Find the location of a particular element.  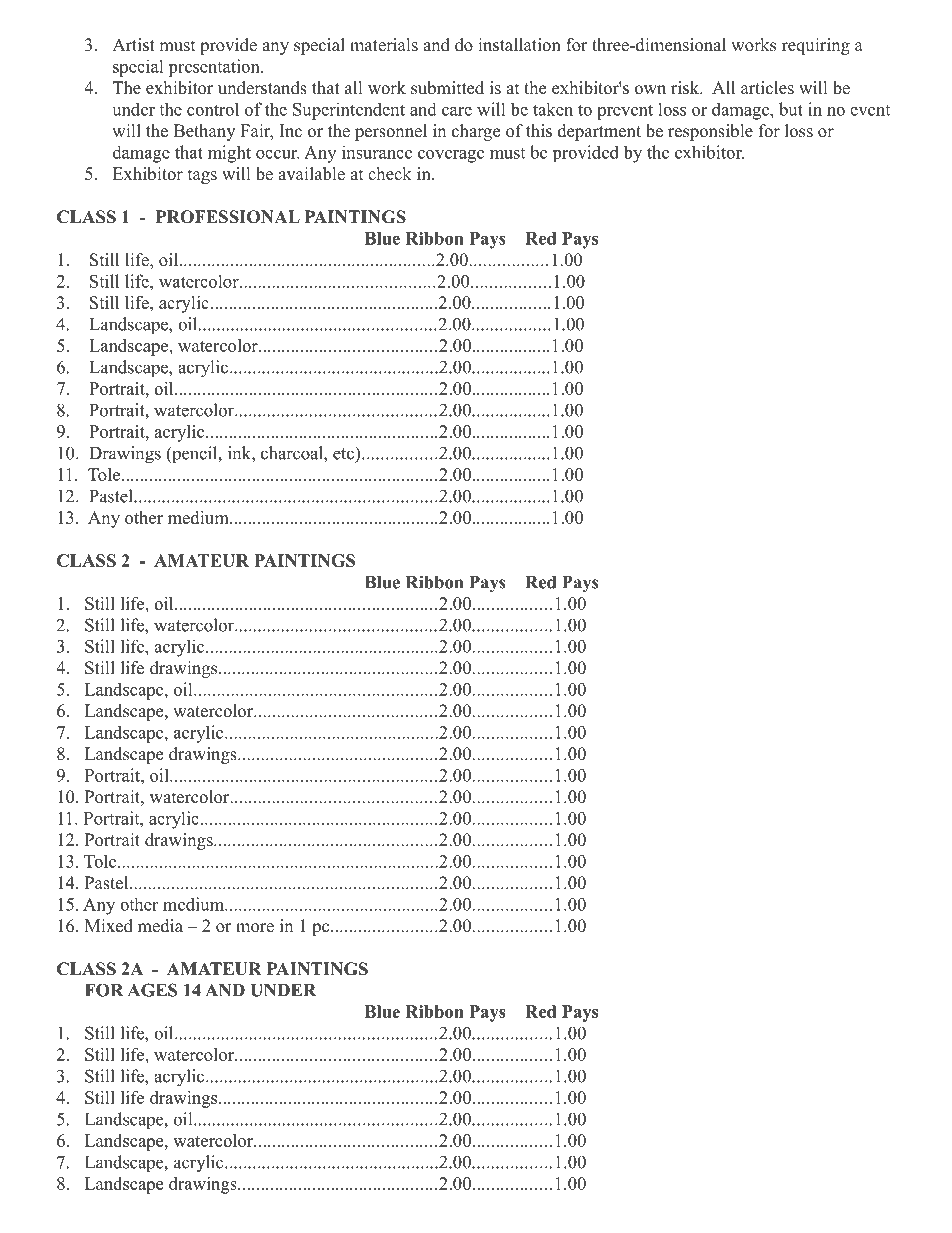

media is located at coordinates (160, 926).
